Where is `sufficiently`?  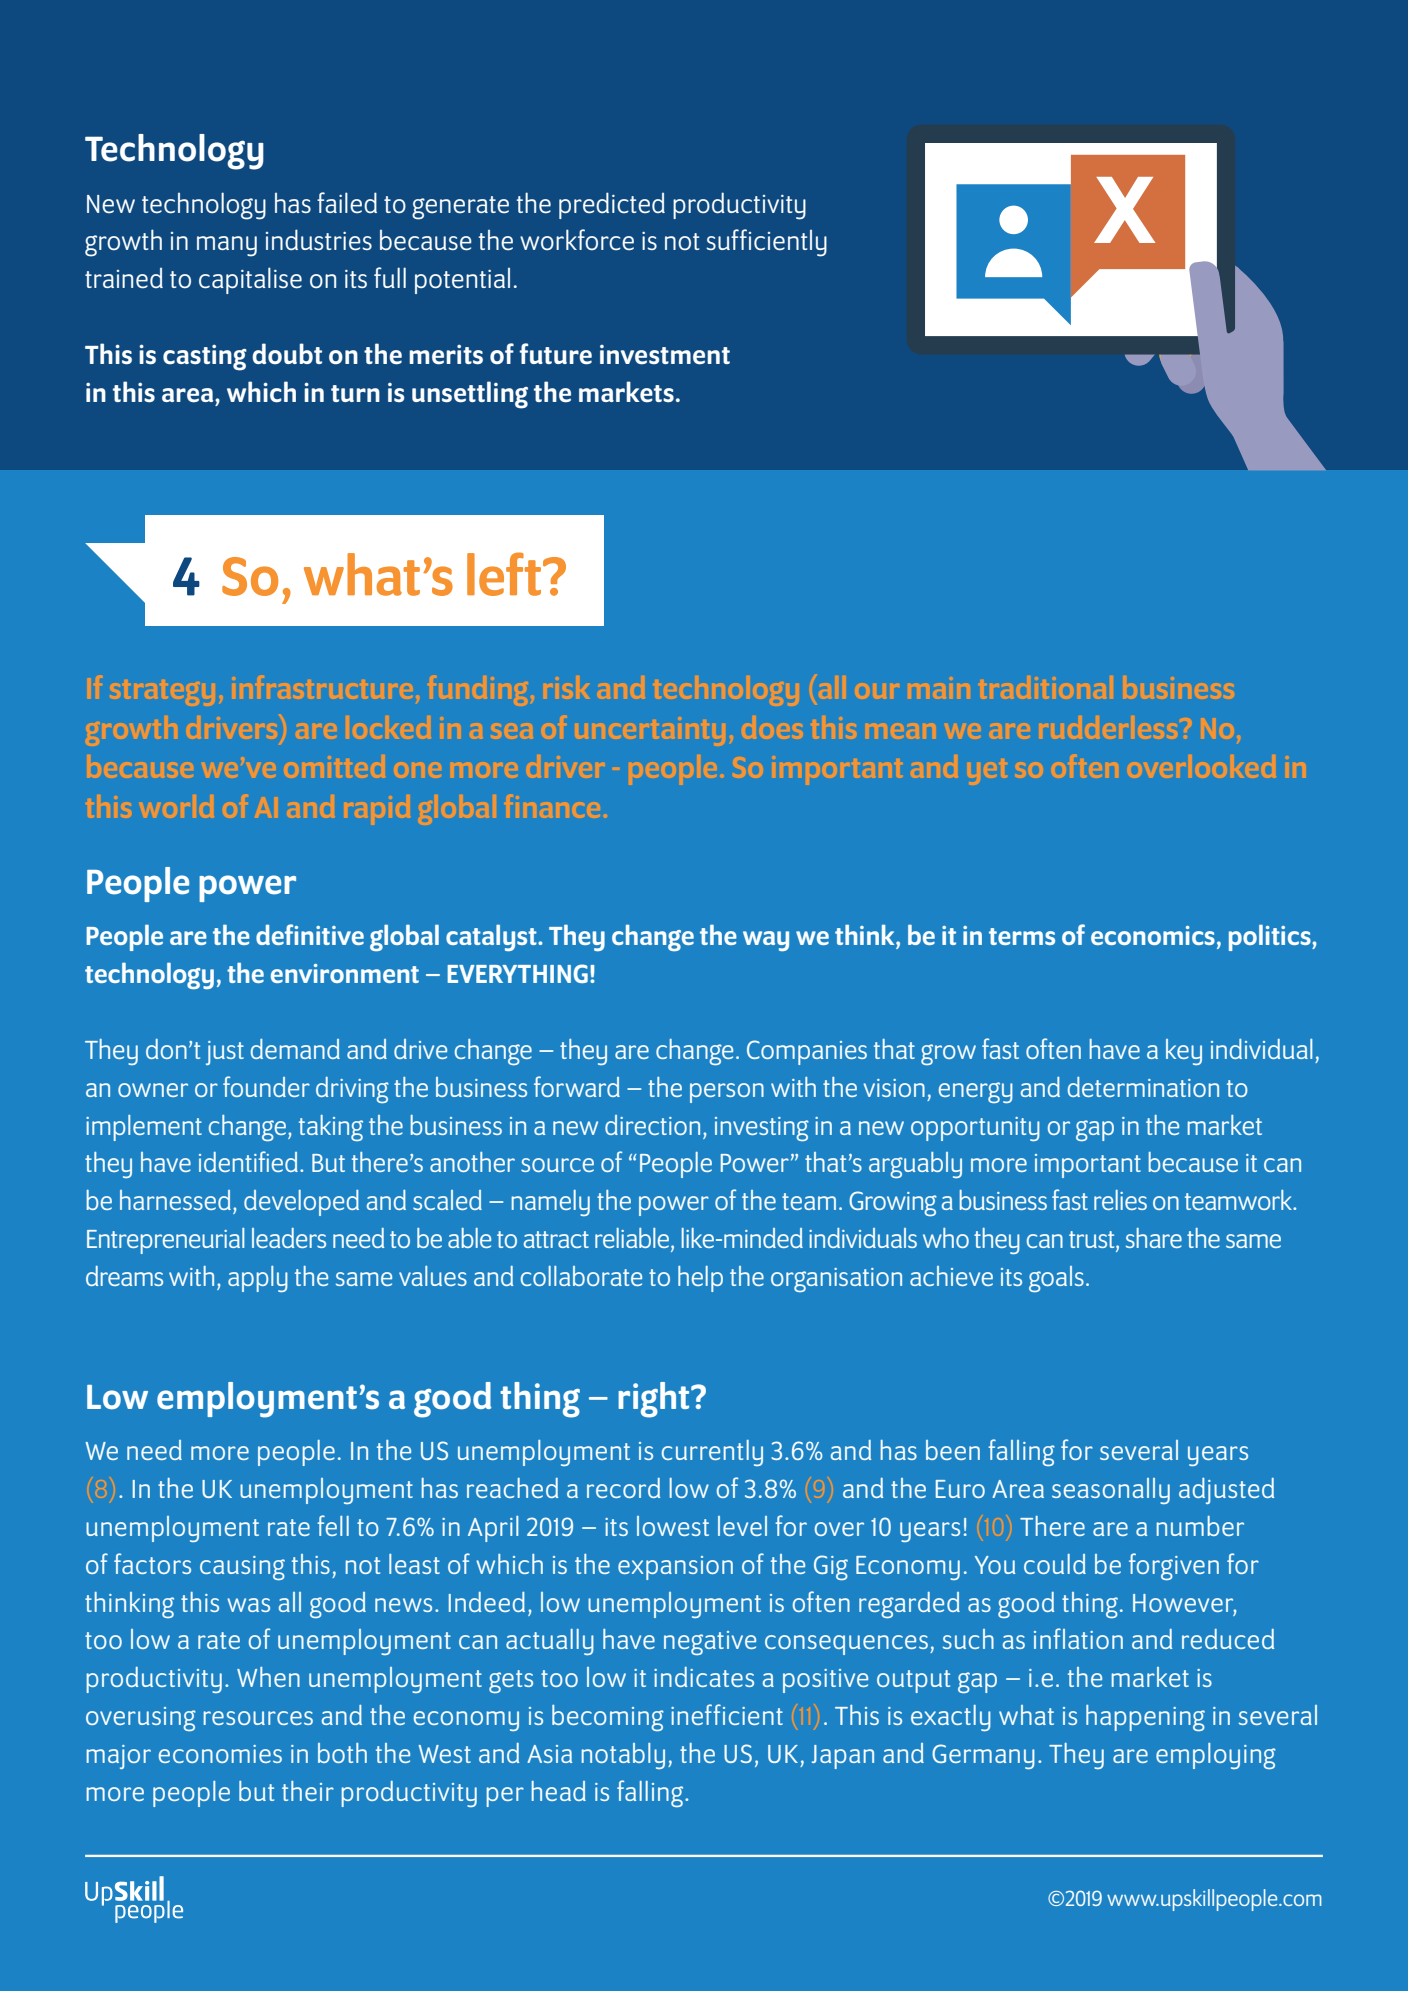
sufficiently is located at coordinates (766, 243).
